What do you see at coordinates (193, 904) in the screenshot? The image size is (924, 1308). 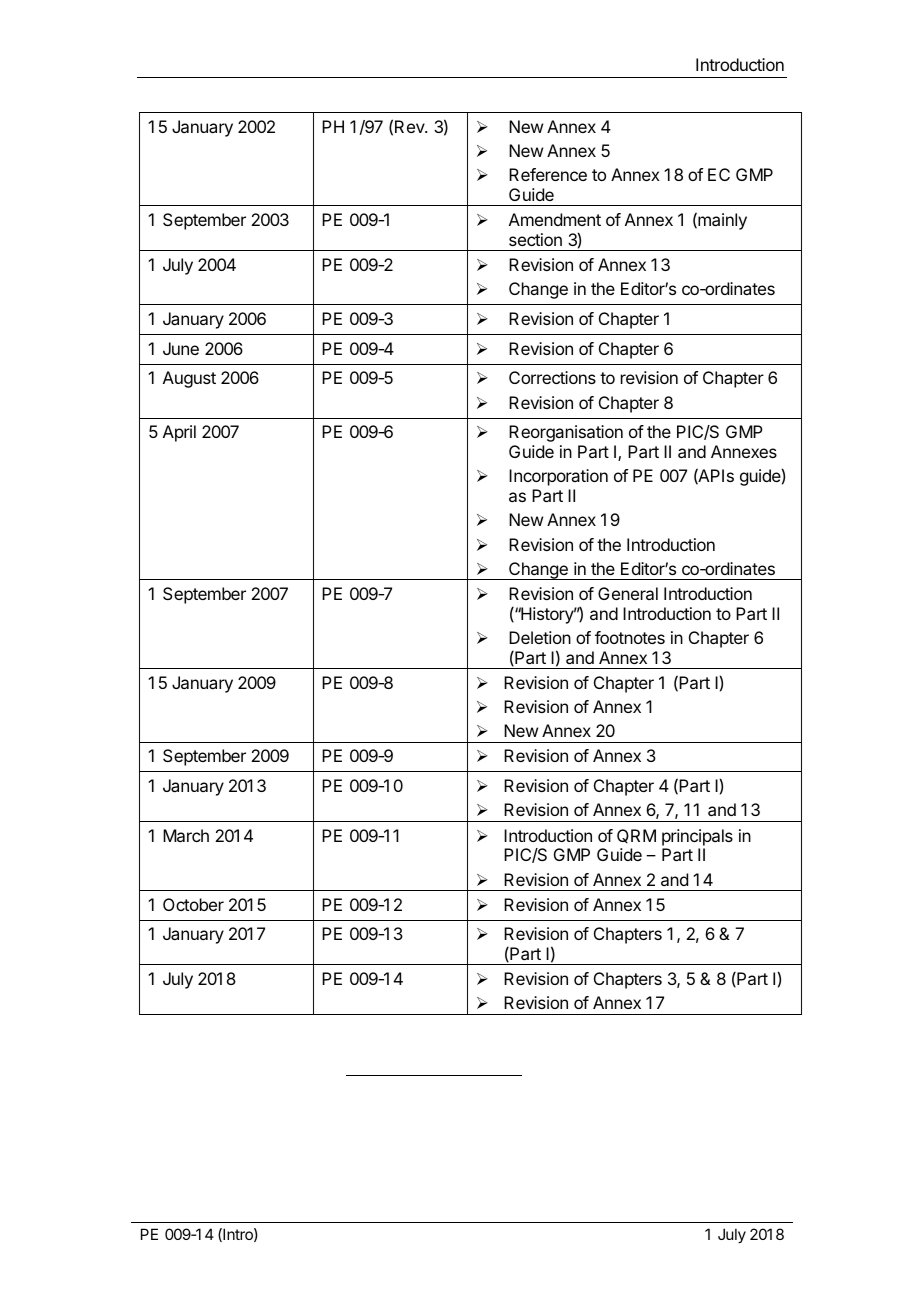 I see `October` at bounding box center [193, 904].
